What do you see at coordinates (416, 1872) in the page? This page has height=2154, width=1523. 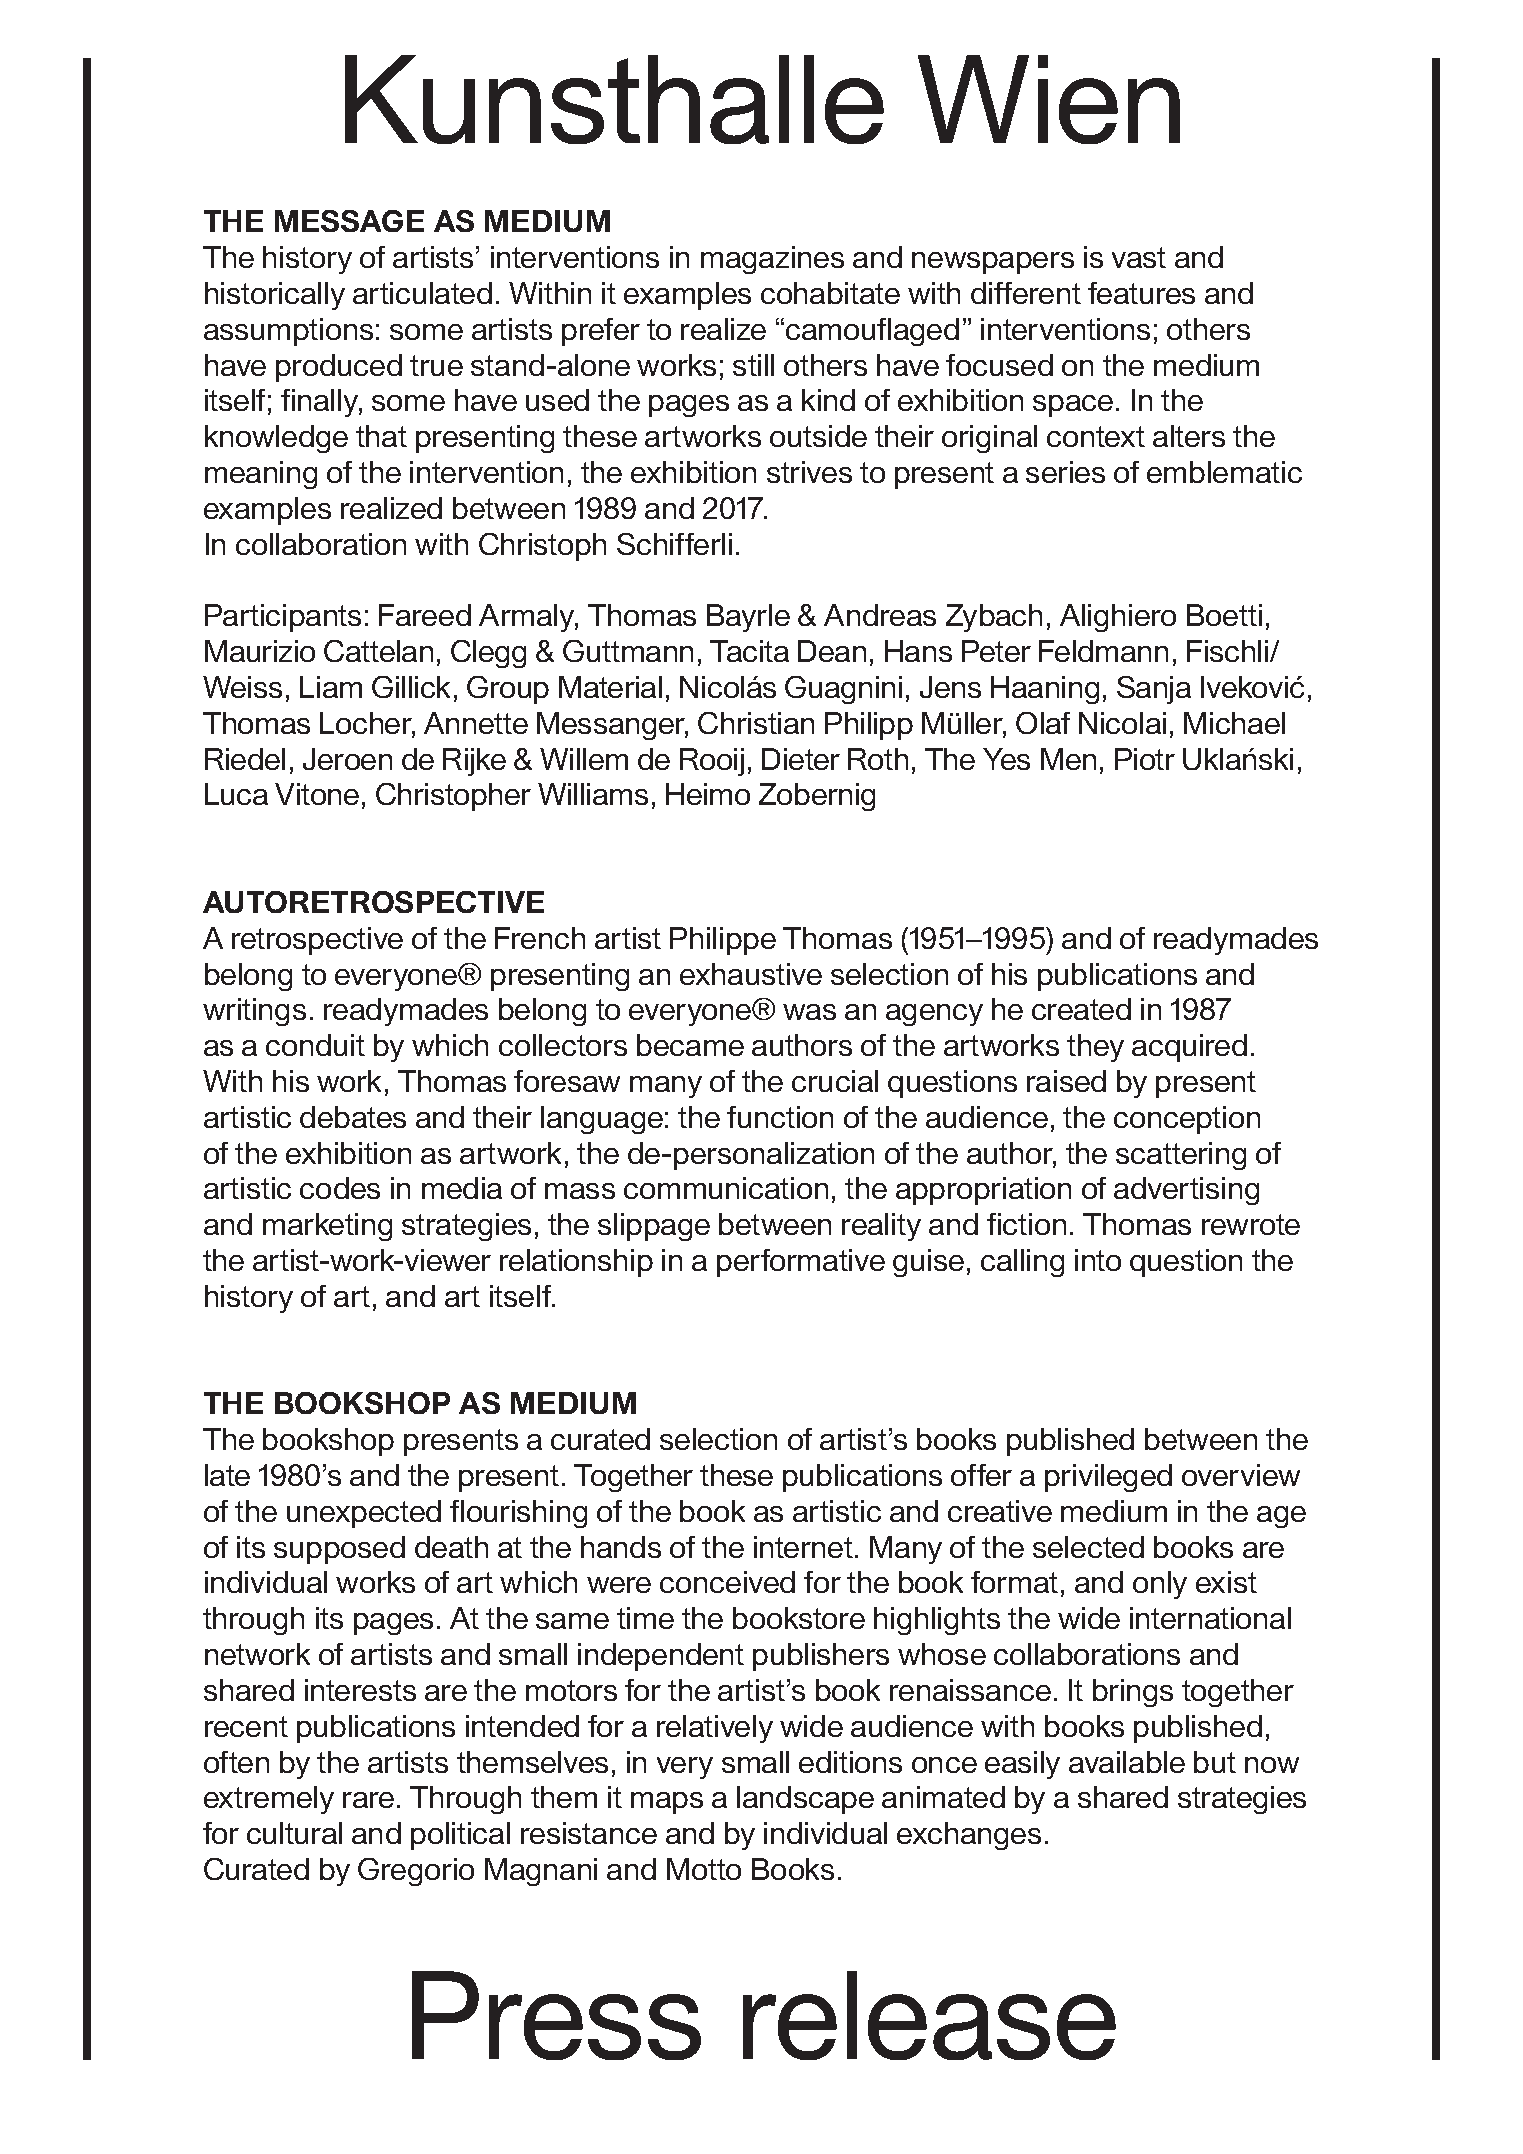 I see `Gregorio` at bounding box center [416, 1872].
